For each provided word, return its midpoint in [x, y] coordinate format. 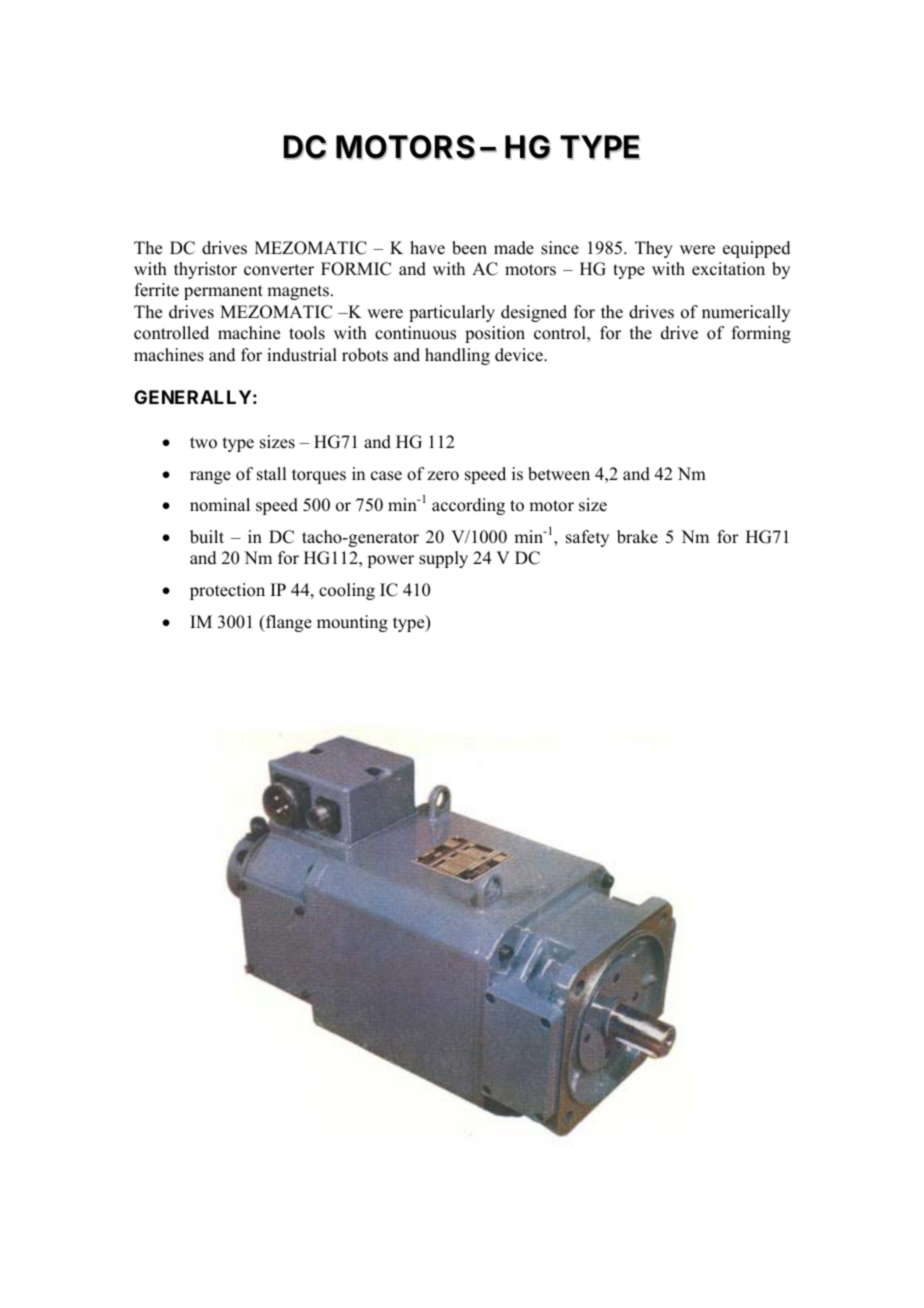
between [559, 474]
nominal [220, 505]
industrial [302, 355]
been [469, 248]
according [468, 506]
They [654, 249]
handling [457, 356]
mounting [352, 623]
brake [637, 537]
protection [227, 591]
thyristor [205, 270]
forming [761, 334]
